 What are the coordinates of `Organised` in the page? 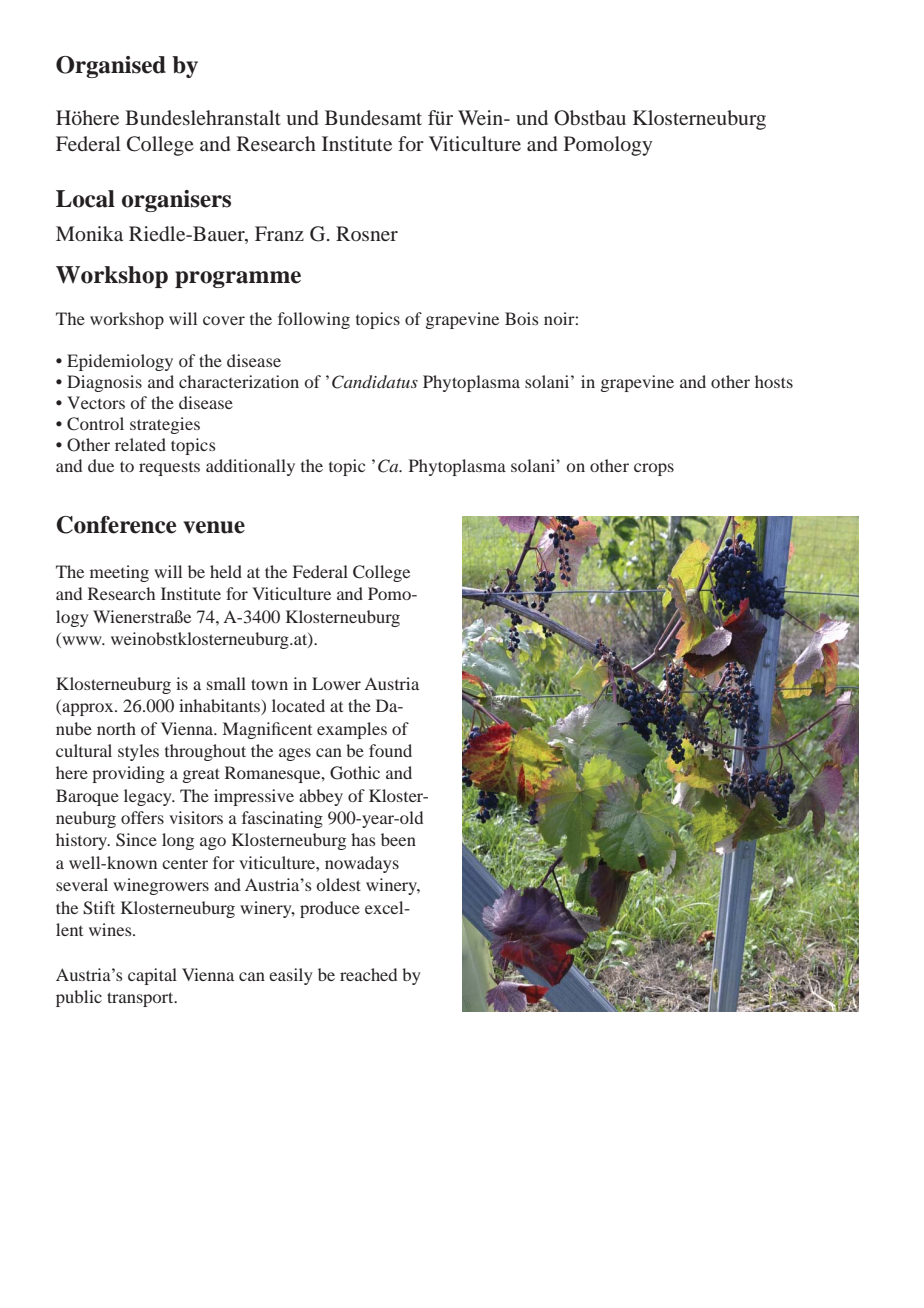 It's located at (111, 67).
